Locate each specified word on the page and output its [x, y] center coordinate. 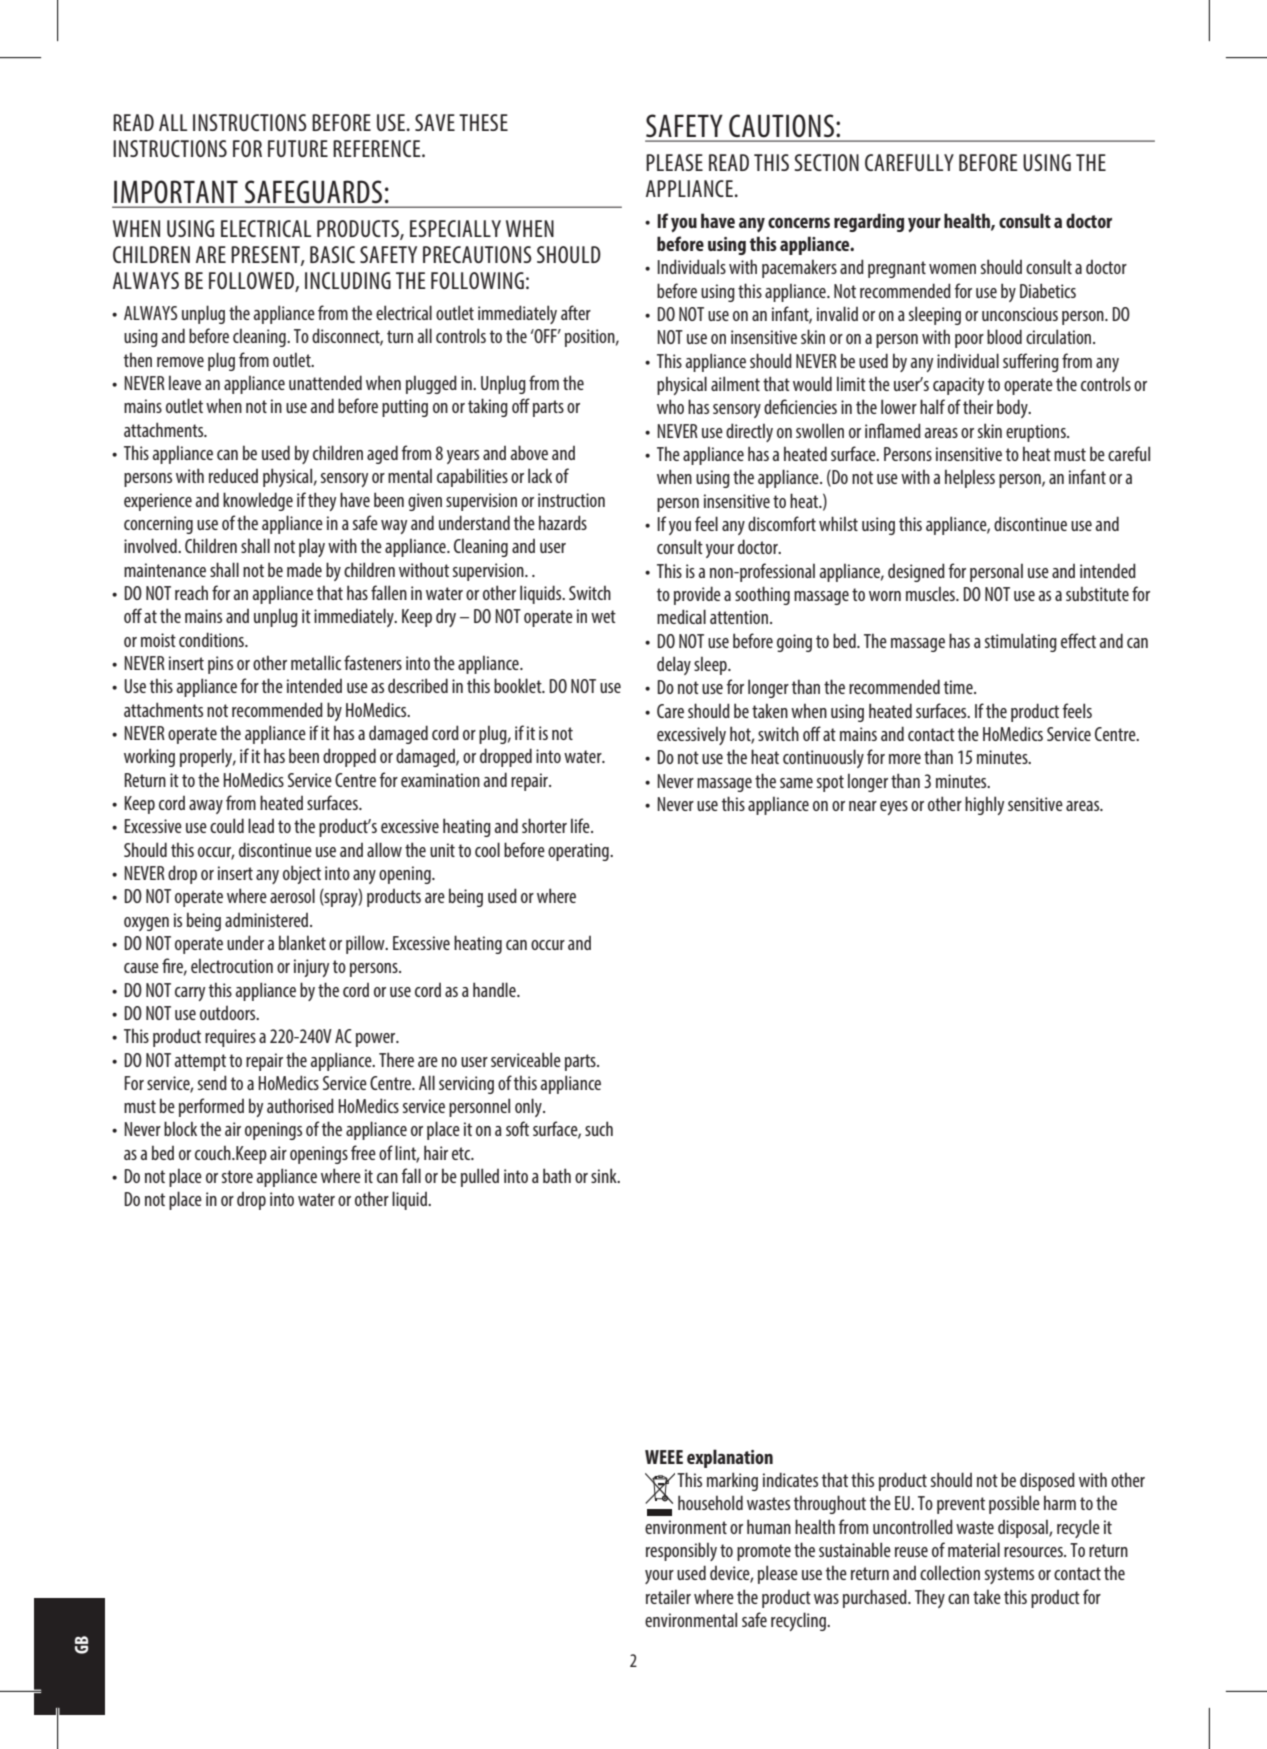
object [302, 874]
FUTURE [298, 148]
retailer [668, 1596]
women [952, 269]
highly [984, 805]
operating [579, 852]
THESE [483, 122]
